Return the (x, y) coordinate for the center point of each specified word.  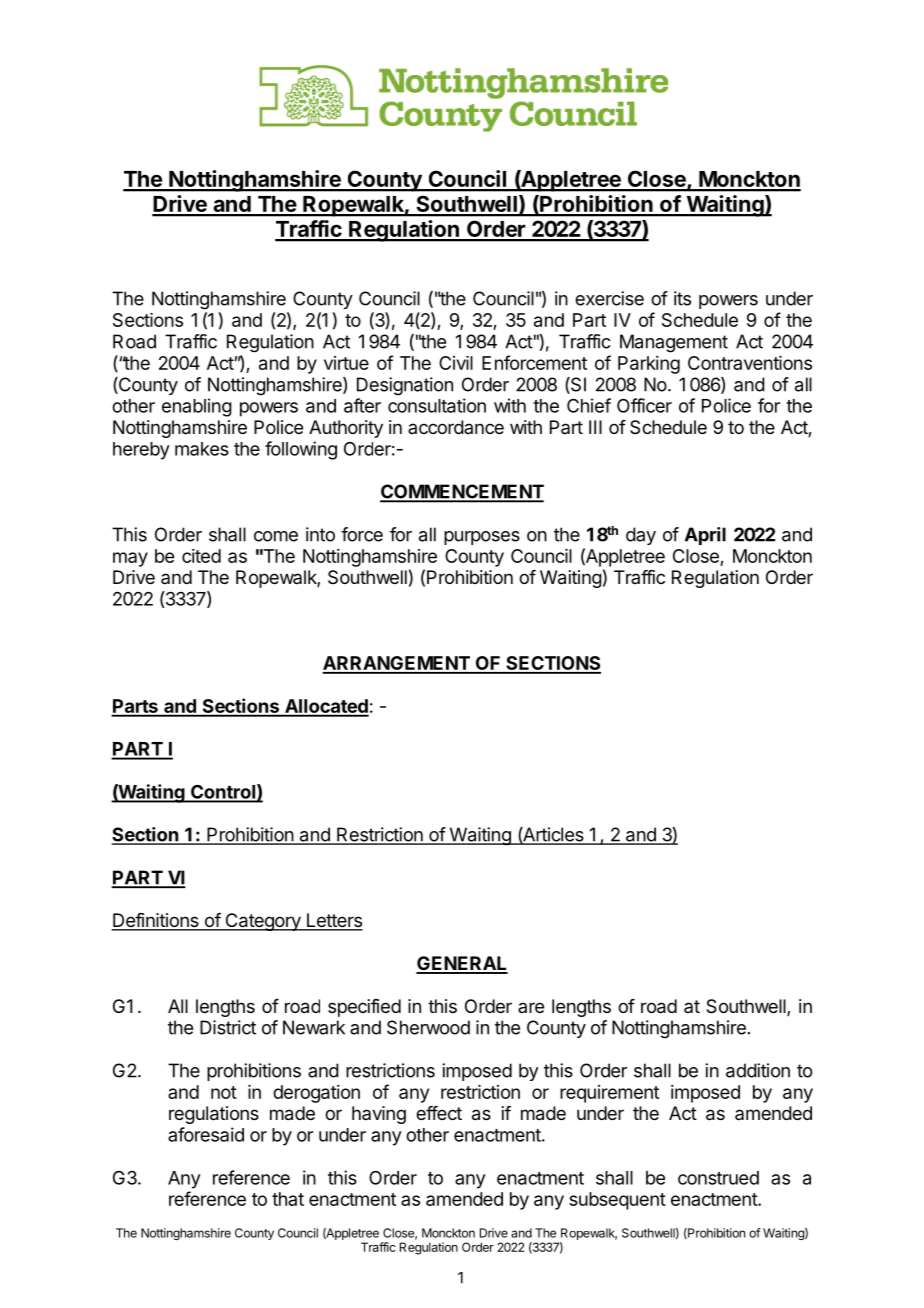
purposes (482, 538)
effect (439, 1113)
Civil (456, 363)
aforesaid (206, 1134)
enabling (197, 407)
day (641, 536)
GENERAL (462, 964)
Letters (333, 921)
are (531, 1007)
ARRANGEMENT (397, 664)
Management (674, 343)
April (705, 536)
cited (201, 556)
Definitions (156, 921)
